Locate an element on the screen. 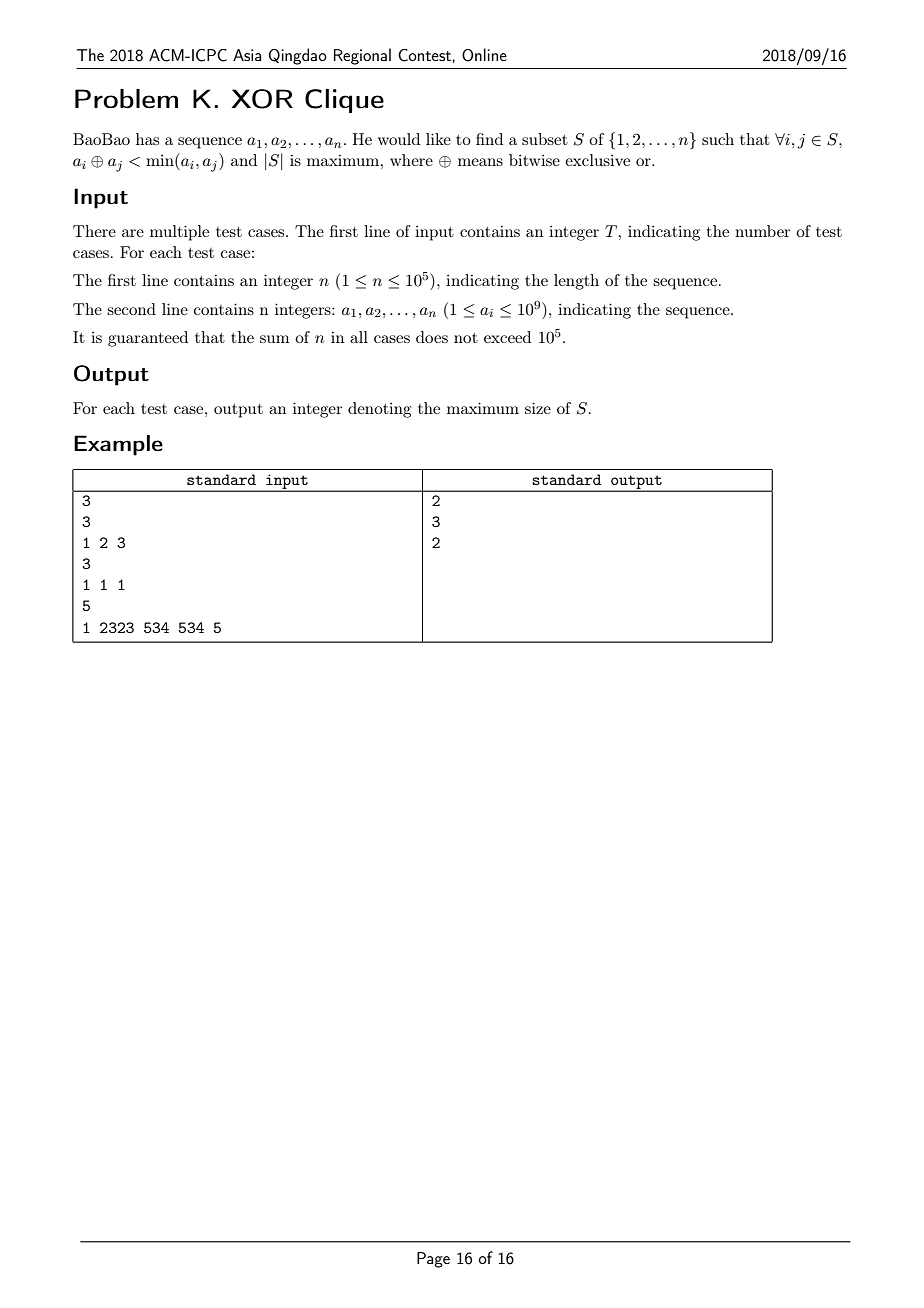 The image size is (924, 1308). does is located at coordinates (432, 337).
